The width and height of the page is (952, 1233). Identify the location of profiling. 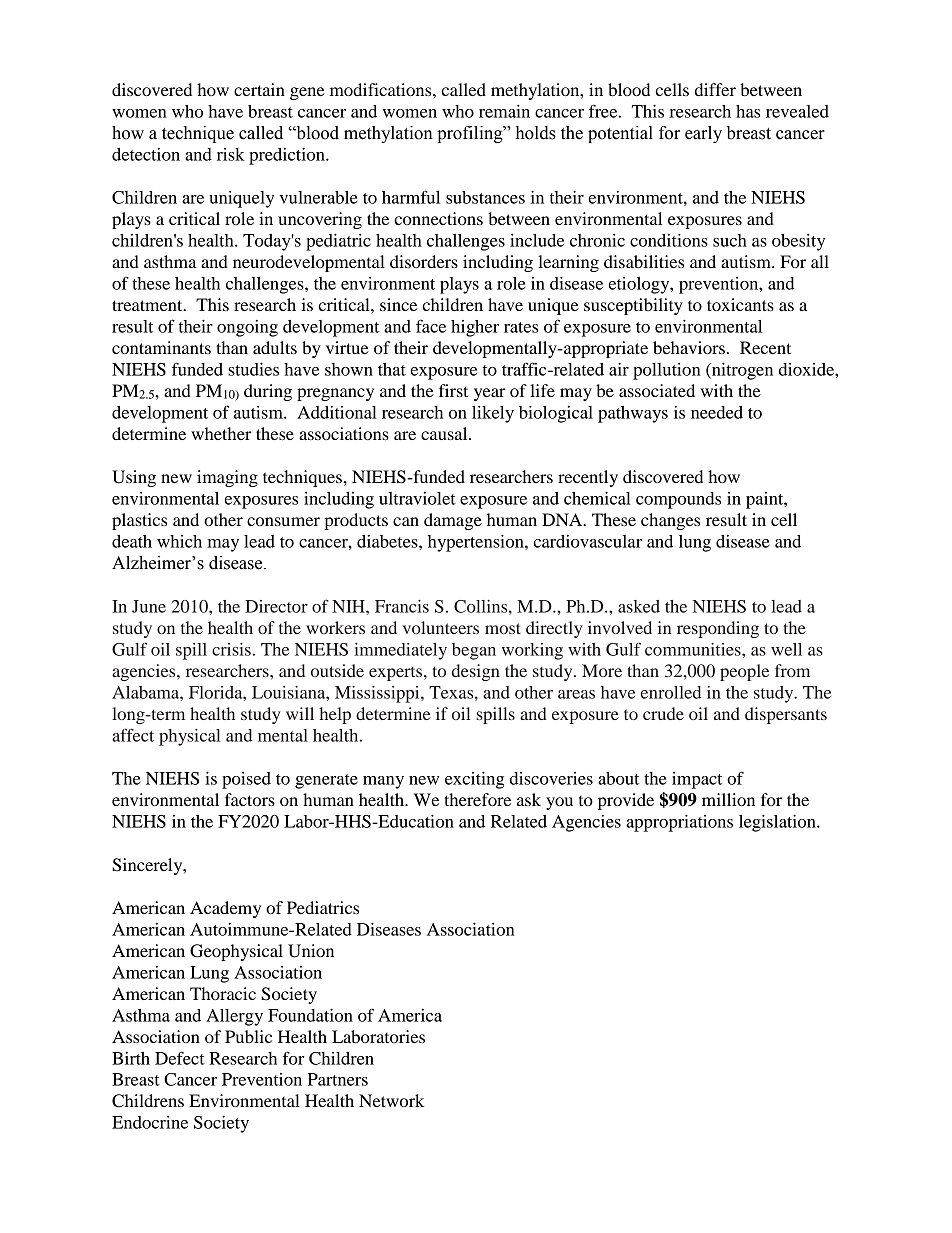
(471, 134).
